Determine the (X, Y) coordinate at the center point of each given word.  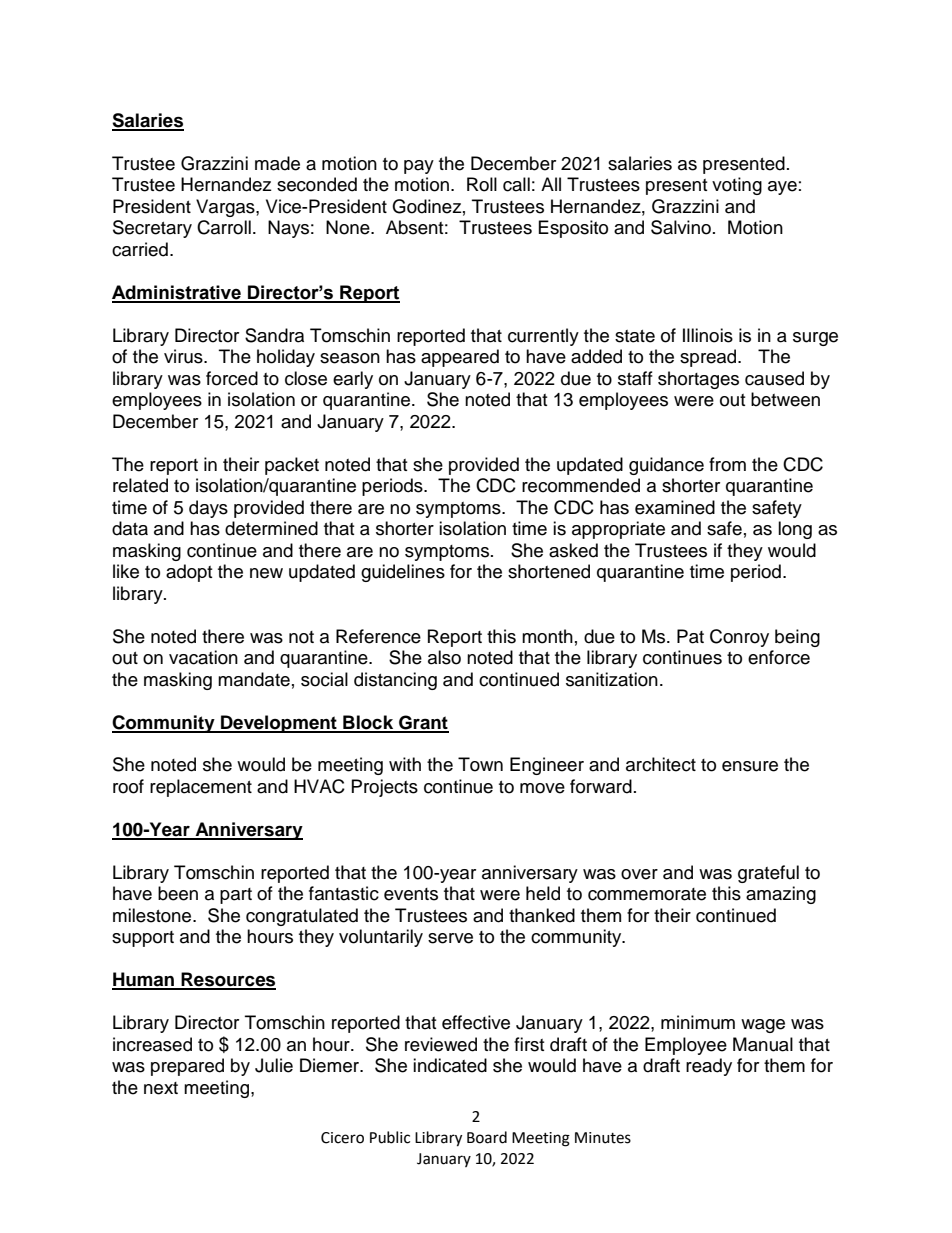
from (727, 464)
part (236, 896)
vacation (203, 657)
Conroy (739, 638)
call (516, 184)
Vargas (226, 208)
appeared (460, 358)
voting (737, 186)
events (411, 894)
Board (487, 1137)
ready (709, 1067)
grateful (768, 874)
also (444, 657)
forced (232, 378)
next (161, 1088)
